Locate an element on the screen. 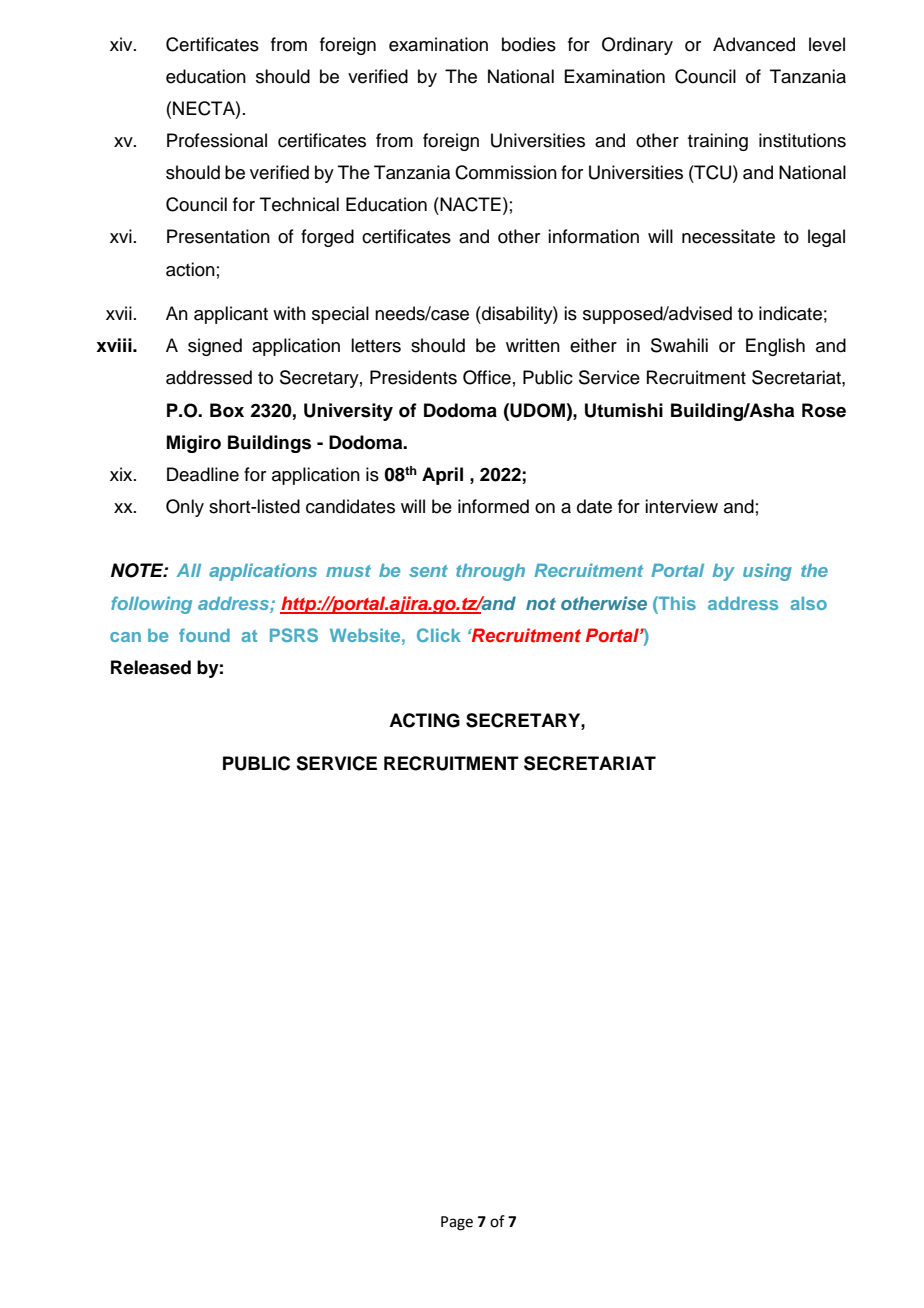  found is located at coordinates (204, 635).
